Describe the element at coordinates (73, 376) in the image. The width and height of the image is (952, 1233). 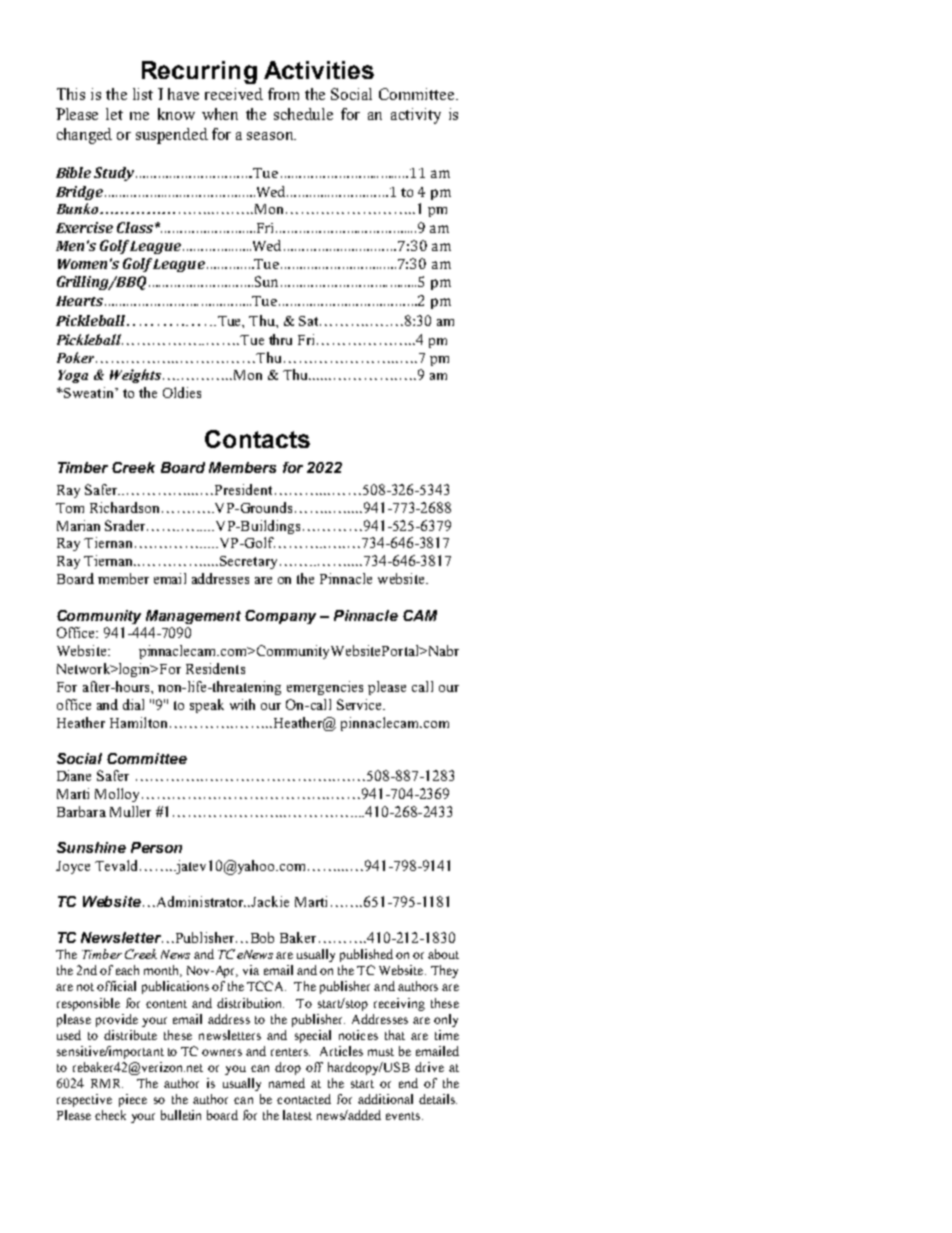
I see `Yoga` at that location.
